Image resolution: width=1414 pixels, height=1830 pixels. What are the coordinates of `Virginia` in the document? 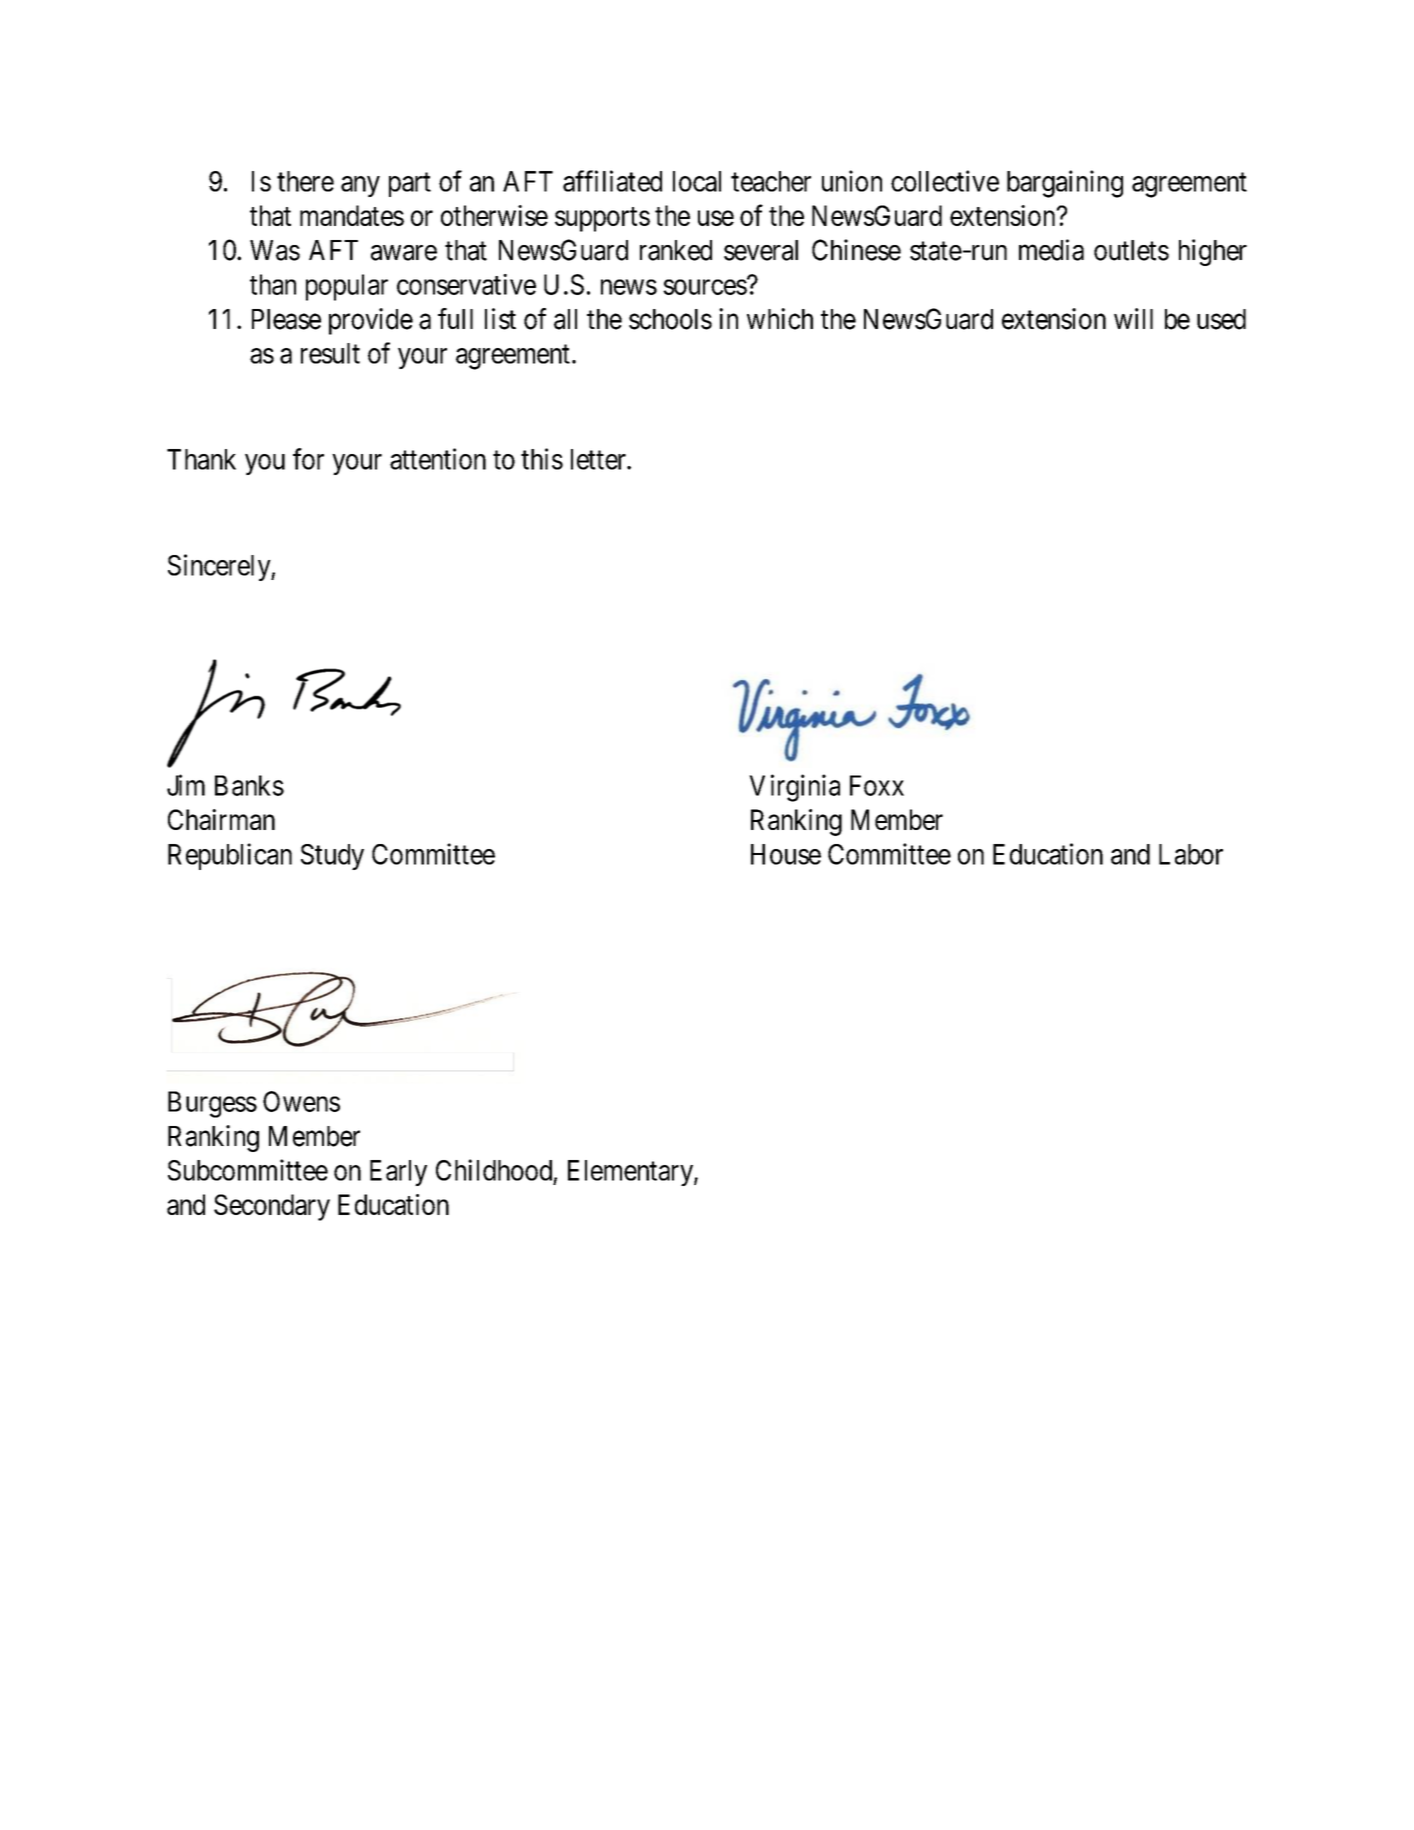 It's located at (794, 788).
